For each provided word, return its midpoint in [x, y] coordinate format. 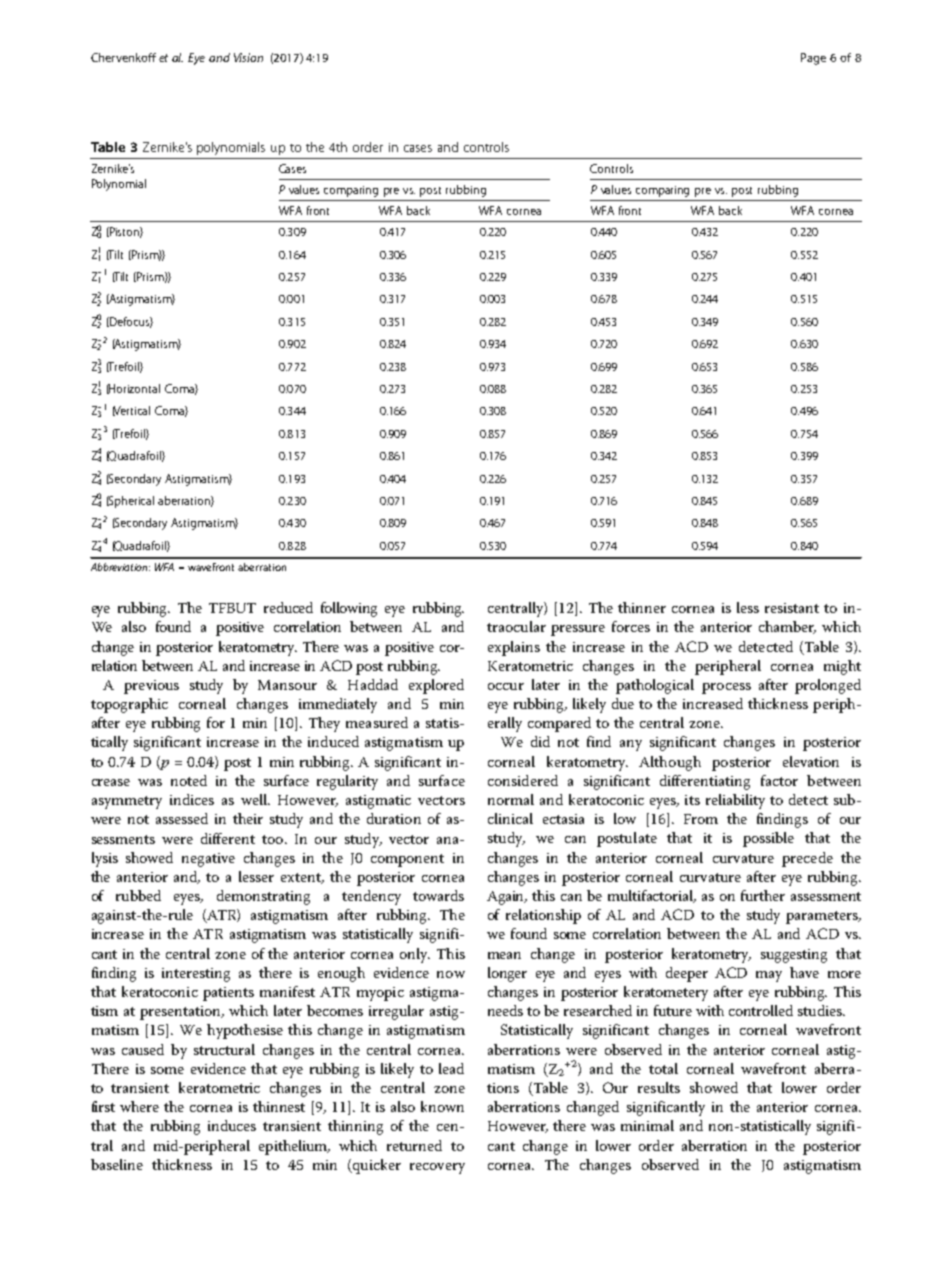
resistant [792, 608]
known [442, 1106]
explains [514, 648]
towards [438, 895]
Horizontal [134, 389]
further [763, 895]
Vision [248, 57]
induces [232, 1125]
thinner [642, 607]
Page [813, 59]
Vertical [131, 411]
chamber [787, 627]
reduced [288, 607]
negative [208, 860]
